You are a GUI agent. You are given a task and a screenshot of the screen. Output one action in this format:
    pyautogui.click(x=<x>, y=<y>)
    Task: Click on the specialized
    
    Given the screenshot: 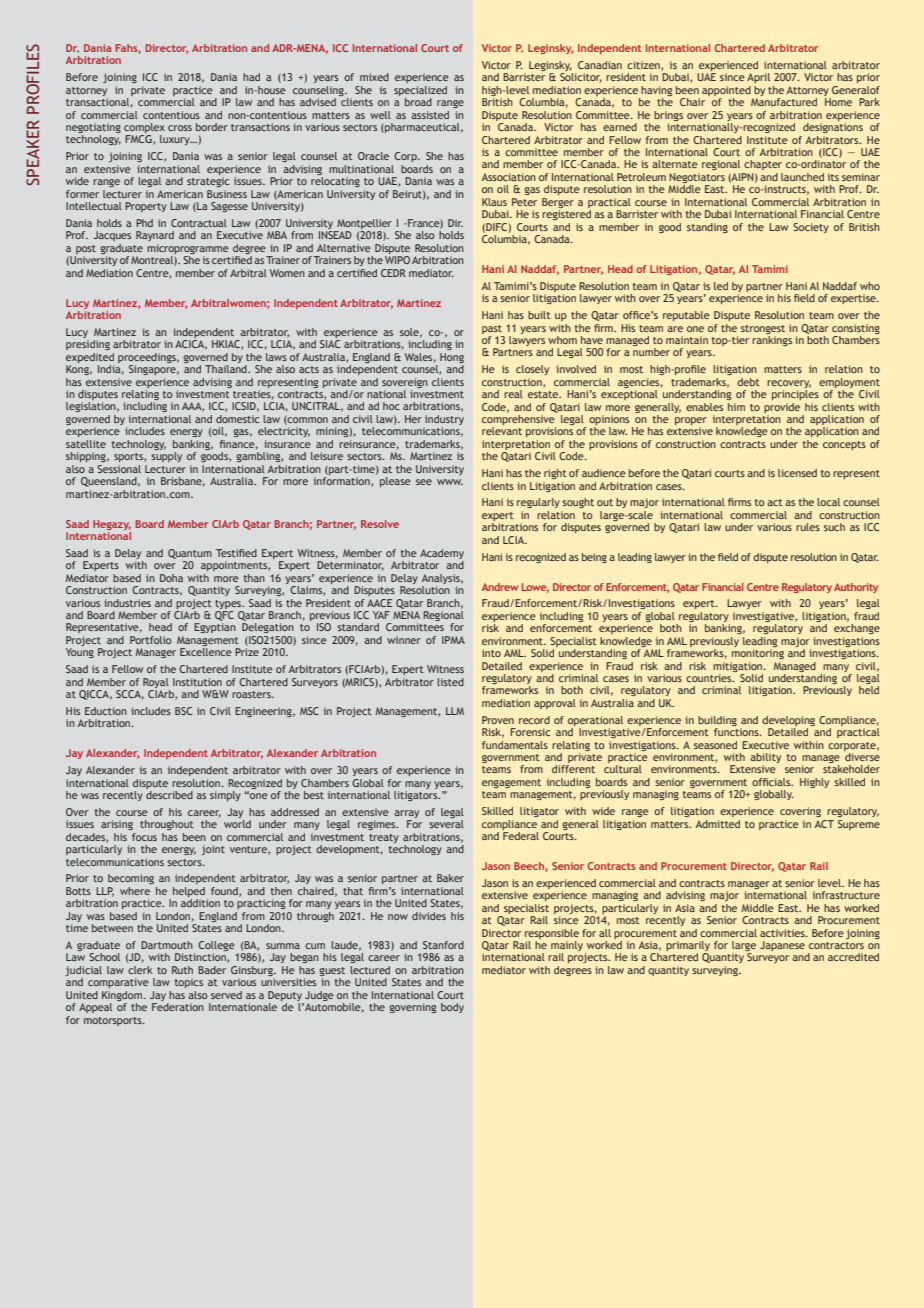 What is the action you would take?
    pyautogui.click(x=420, y=91)
